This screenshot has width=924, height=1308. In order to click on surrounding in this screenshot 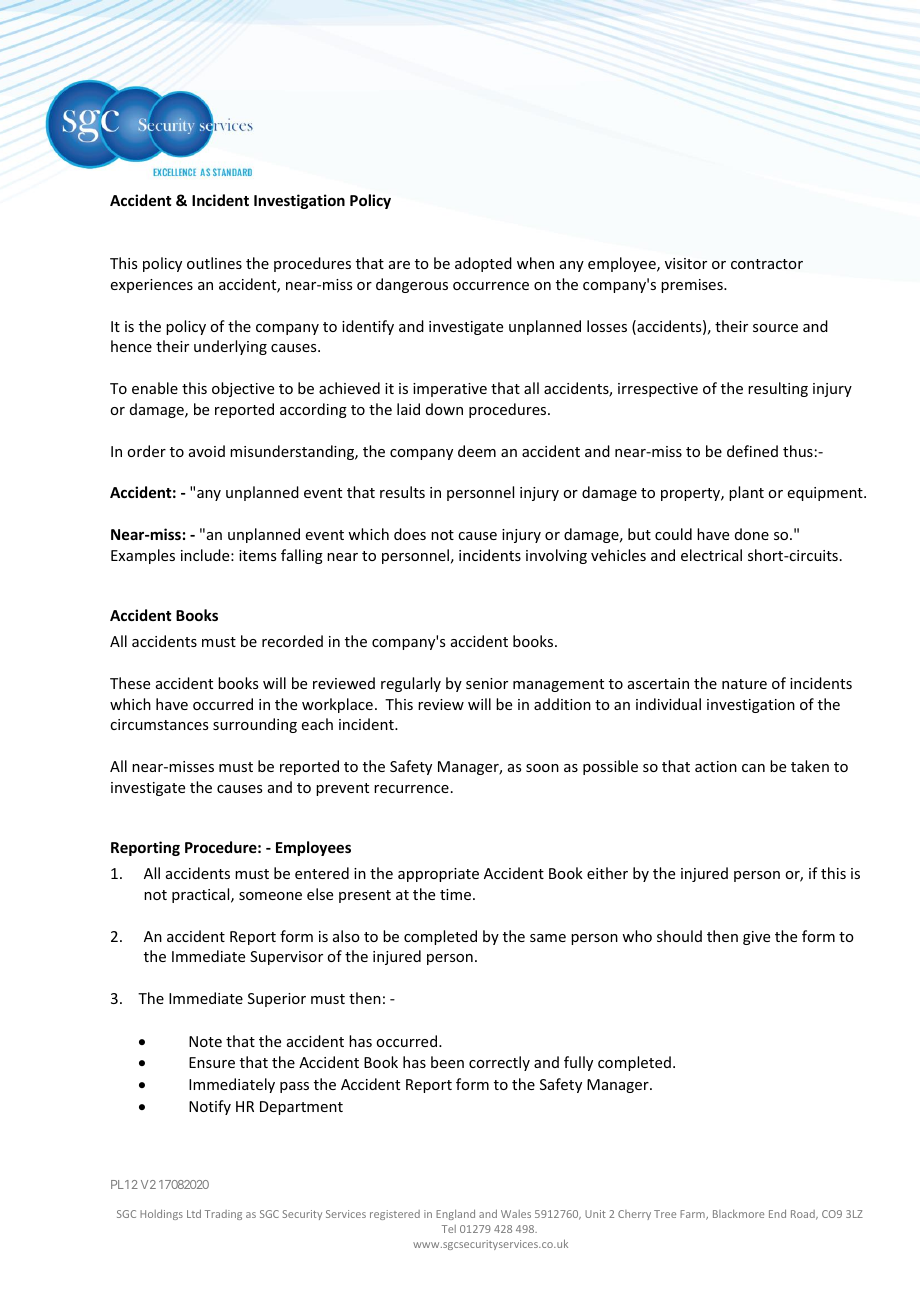, I will do `click(255, 725)`.
